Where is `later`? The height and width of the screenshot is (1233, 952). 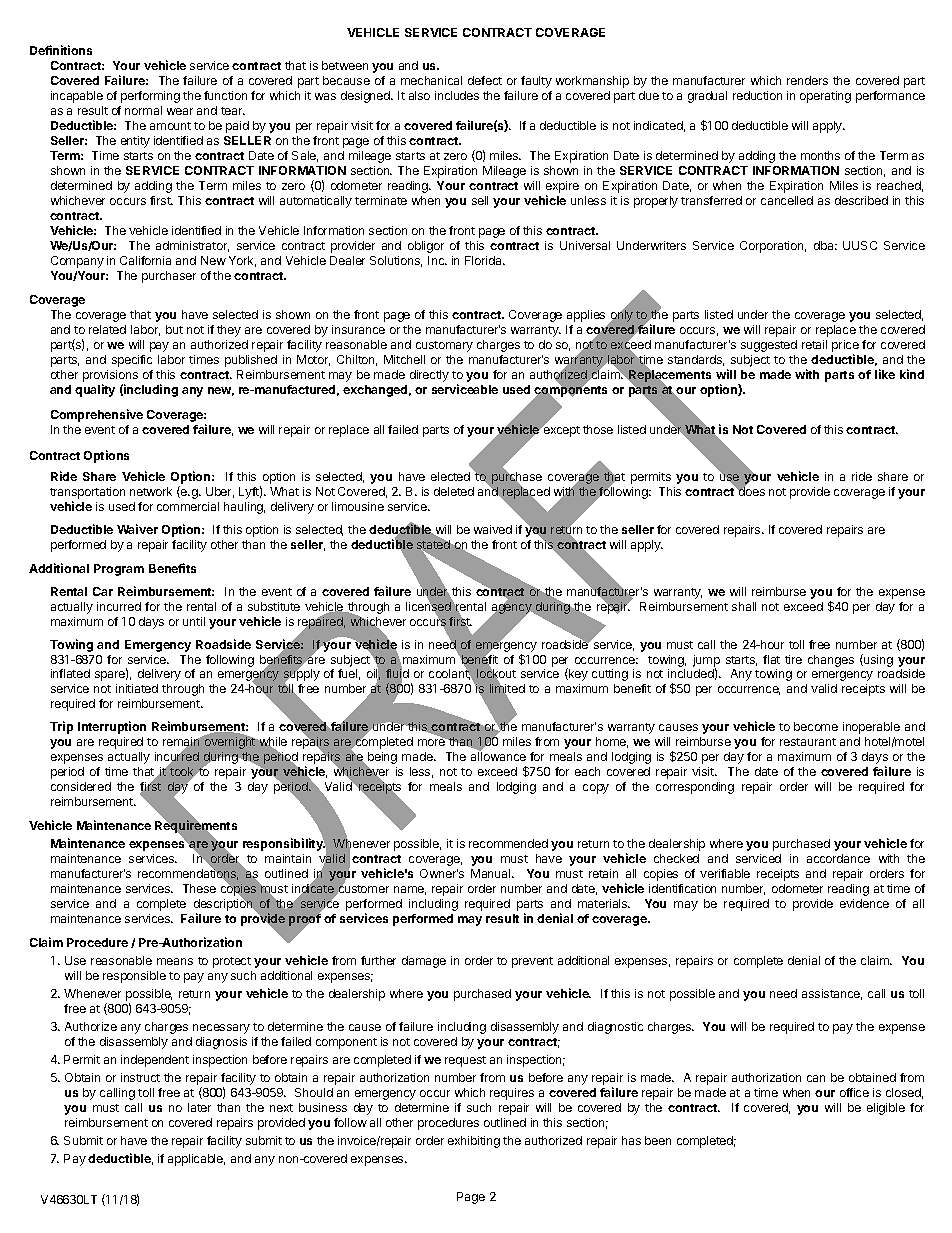 later is located at coordinates (199, 1107).
